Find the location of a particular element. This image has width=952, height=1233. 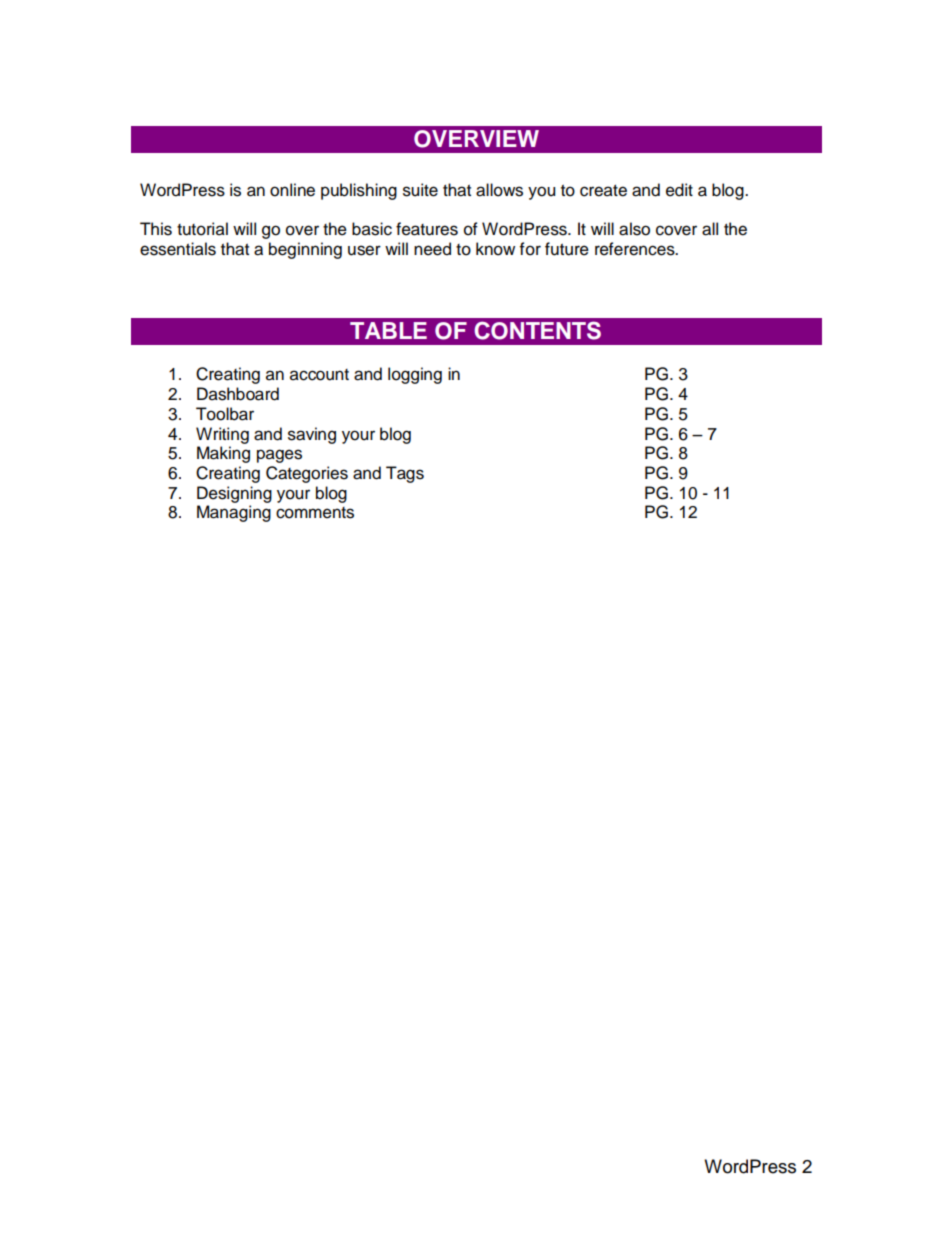

logging is located at coordinates (415, 375).
